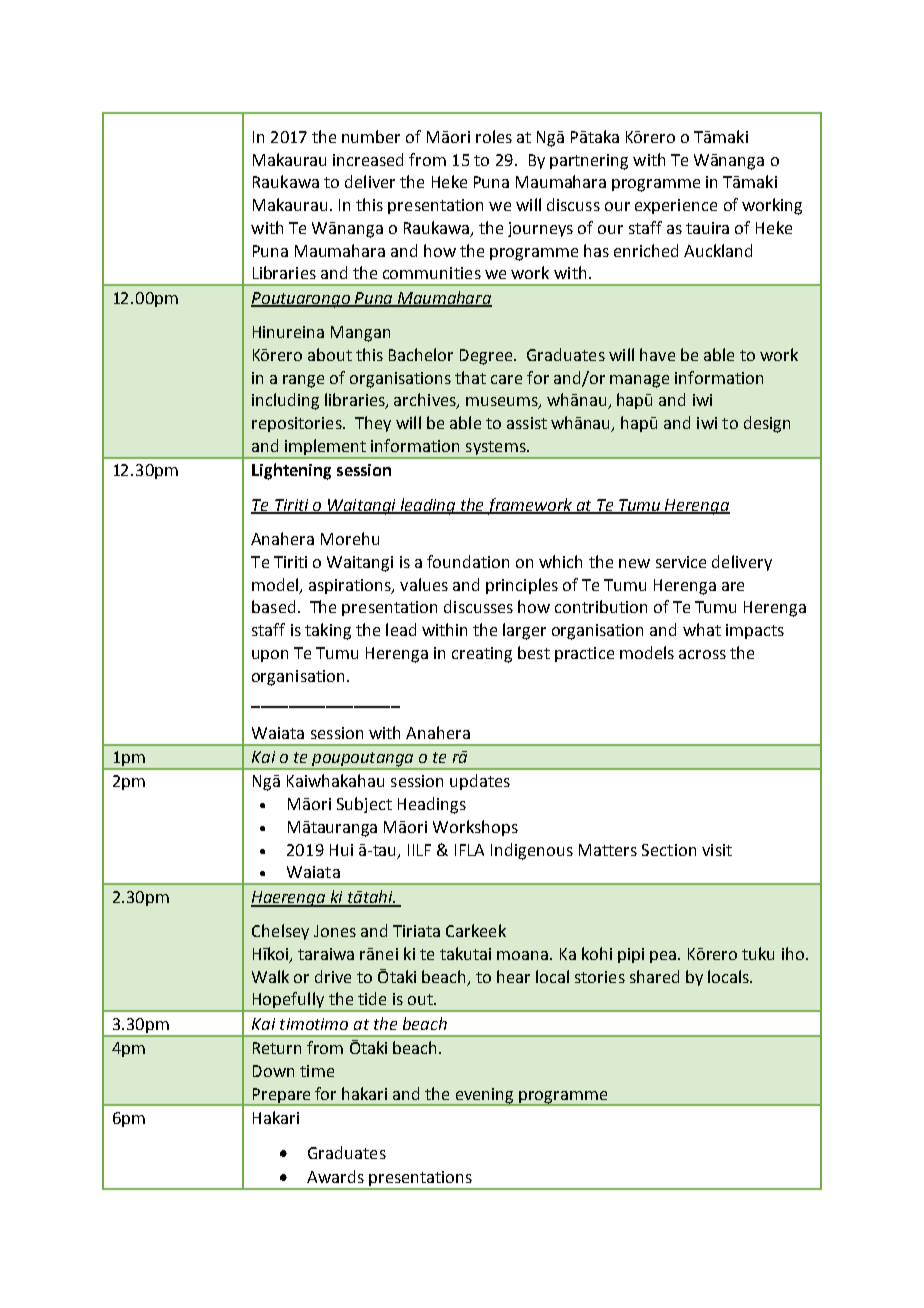 The height and width of the screenshot is (1308, 924). I want to click on roles, so click(494, 136).
